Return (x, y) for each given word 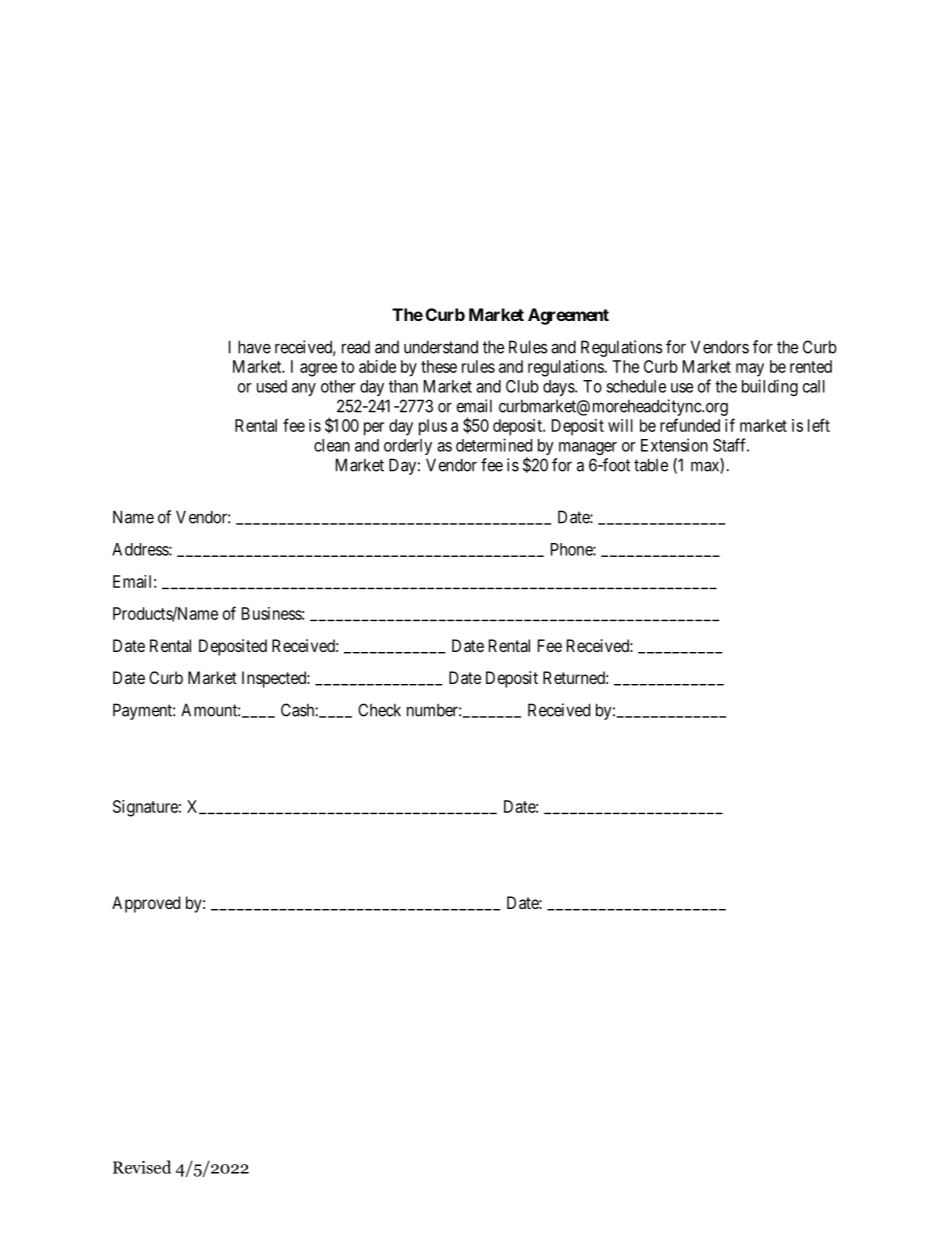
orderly (408, 447)
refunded (690, 425)
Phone (572, 549)
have (254, 347)
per (374, 429)
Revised (142, 1167)
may (750, 370)
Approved (146, 904)
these (439, 366)
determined (494, 445)
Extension (674, 445)
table (651, 465)
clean (332, 445)
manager (588, 448)
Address (141, 549)
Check (379, 710)
